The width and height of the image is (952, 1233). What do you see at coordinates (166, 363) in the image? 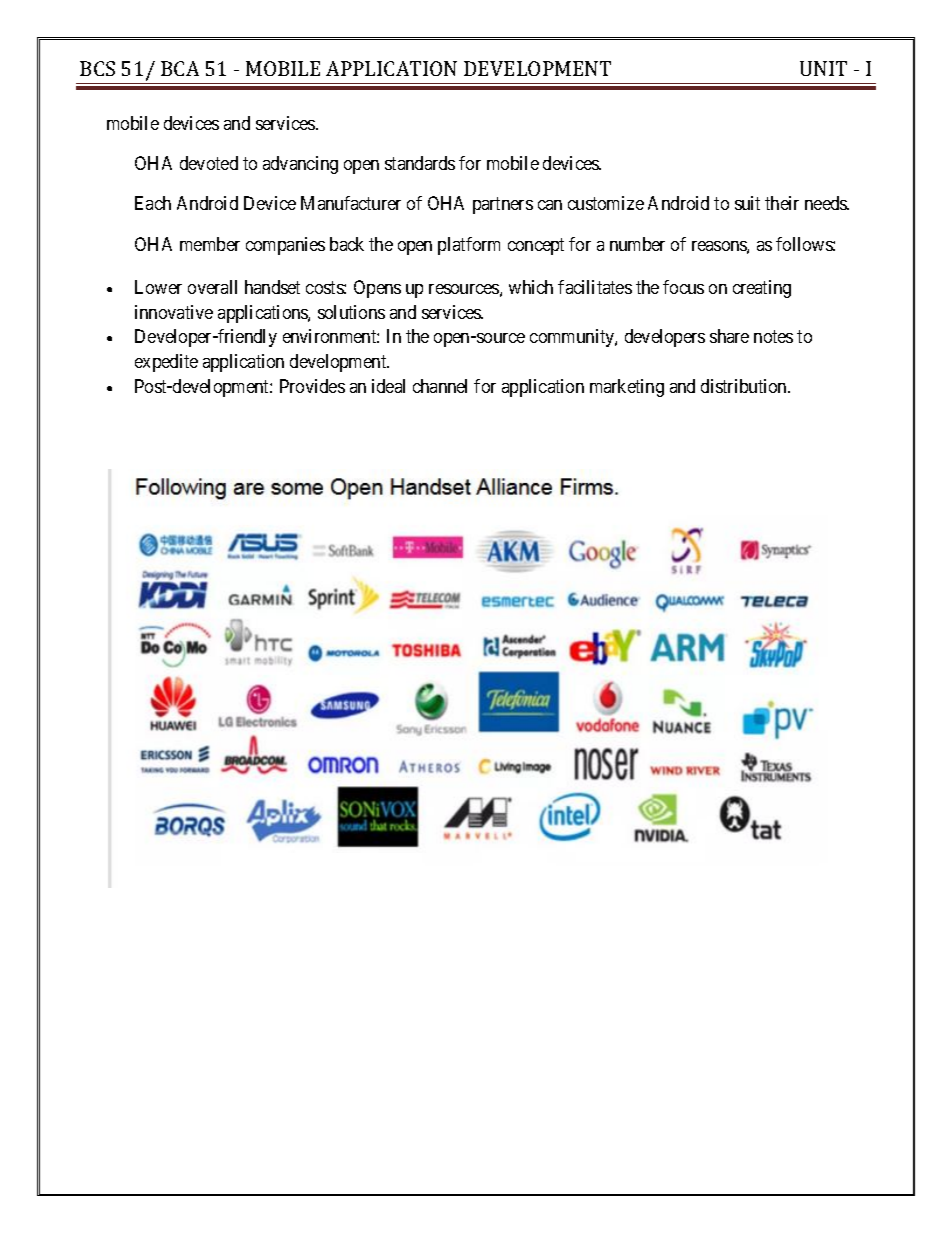
I see `expedite` at bounding box center [166, 363].
